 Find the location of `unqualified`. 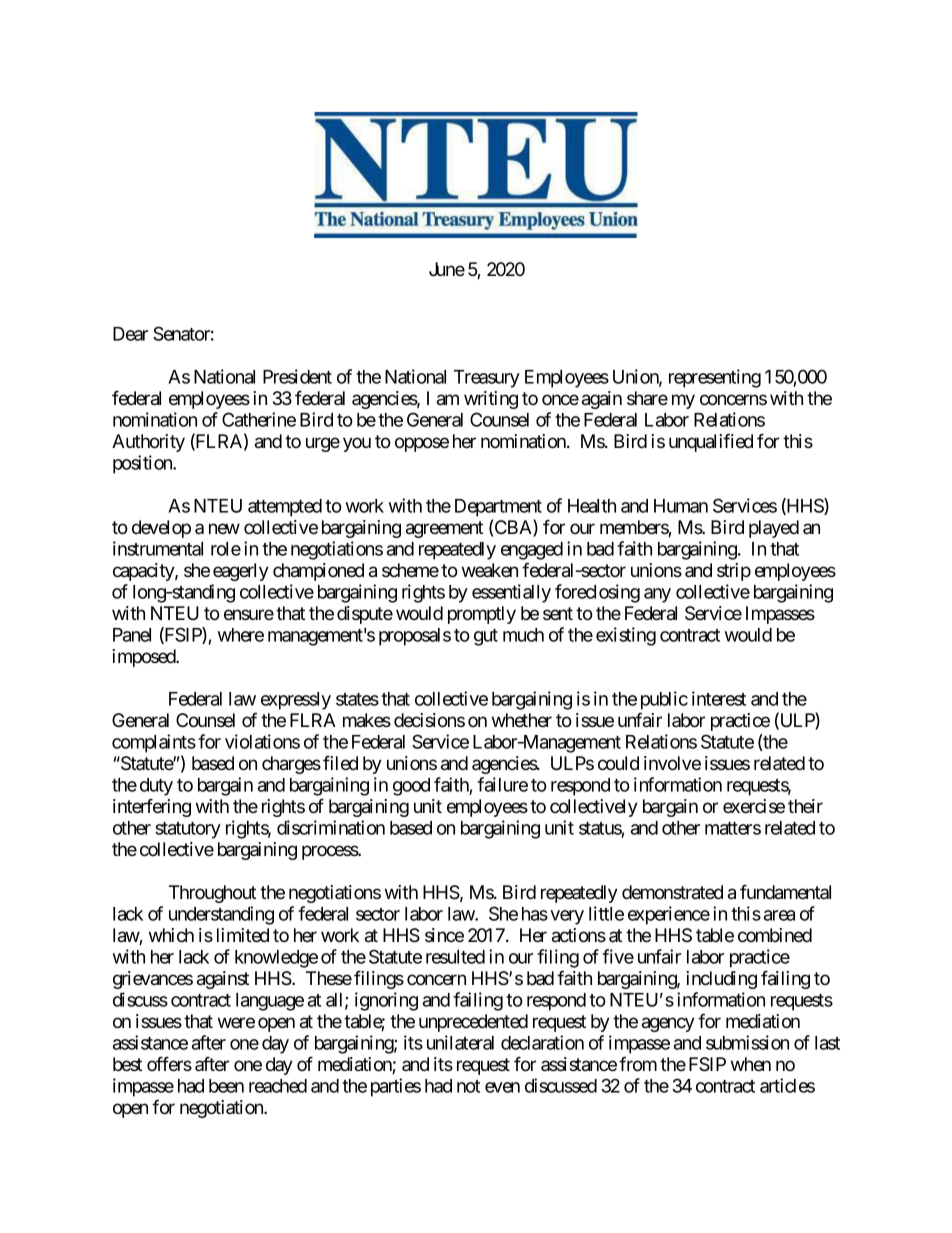

unqualified is located at coordinates (711, 442).
